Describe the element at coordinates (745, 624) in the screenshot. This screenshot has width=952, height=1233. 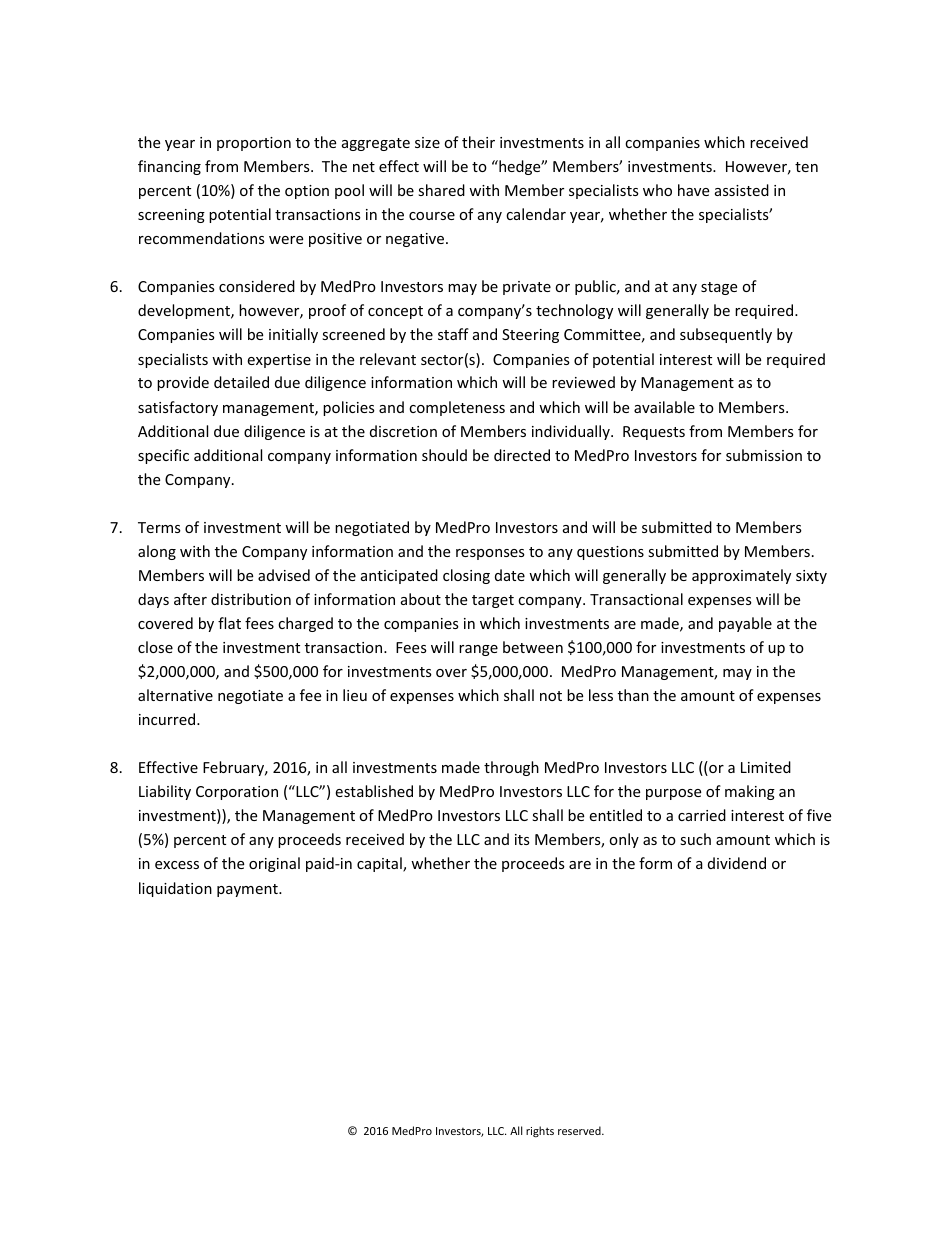
I see `payable` at that location.
